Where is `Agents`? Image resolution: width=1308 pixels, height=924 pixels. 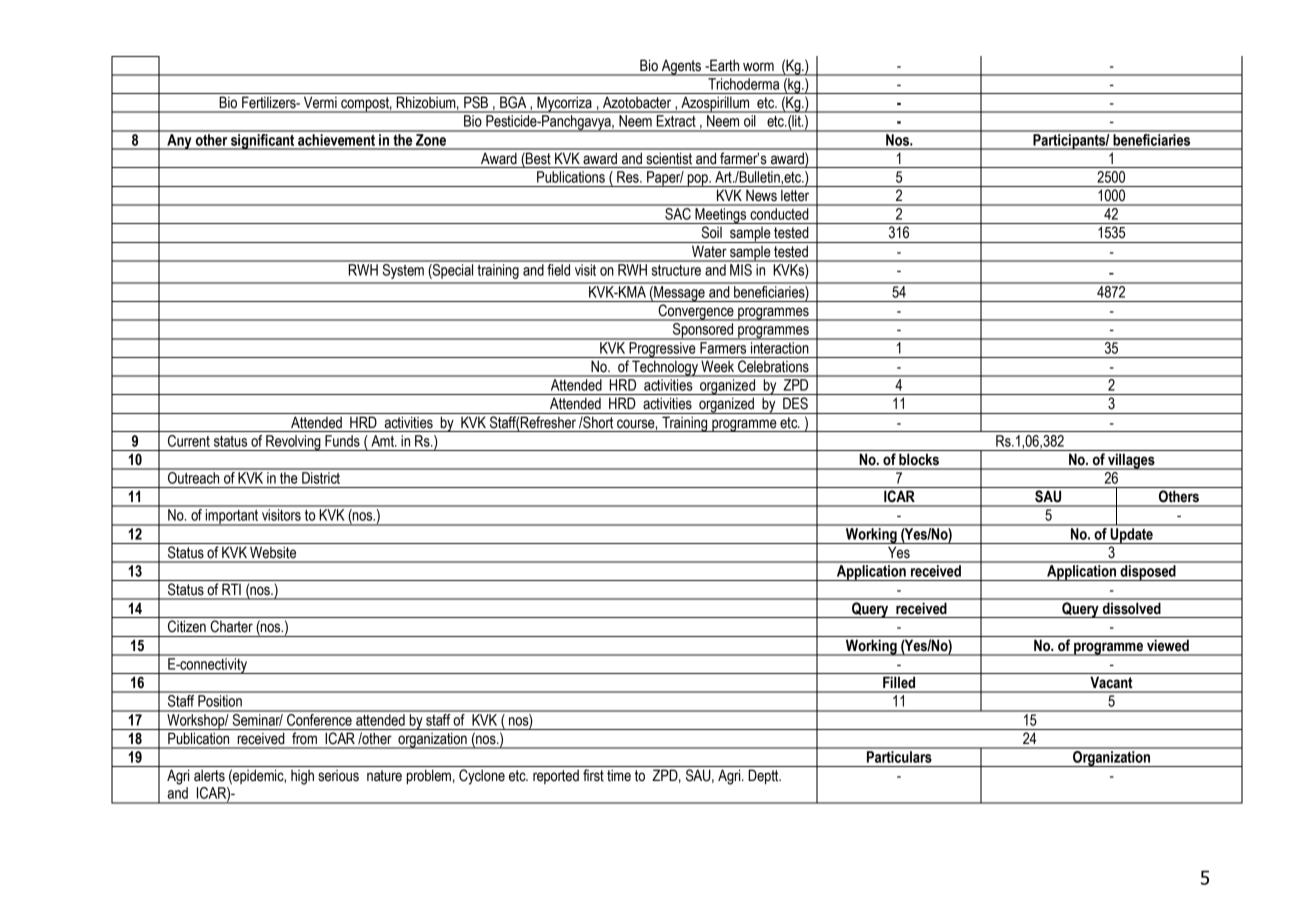
Agents is located at coordinates (682, 68).
